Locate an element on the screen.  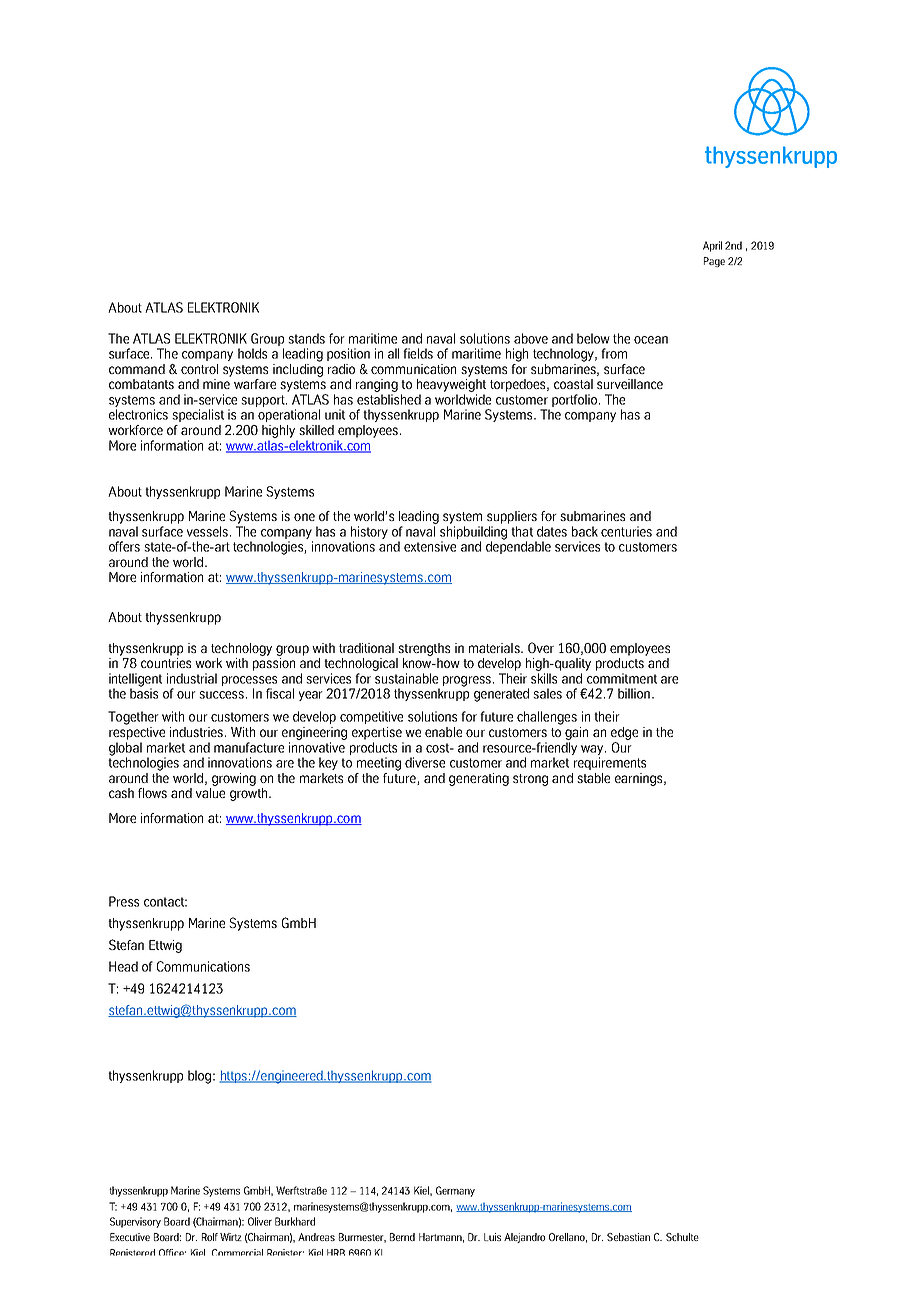
fields is located at coordinates (418, 353).
